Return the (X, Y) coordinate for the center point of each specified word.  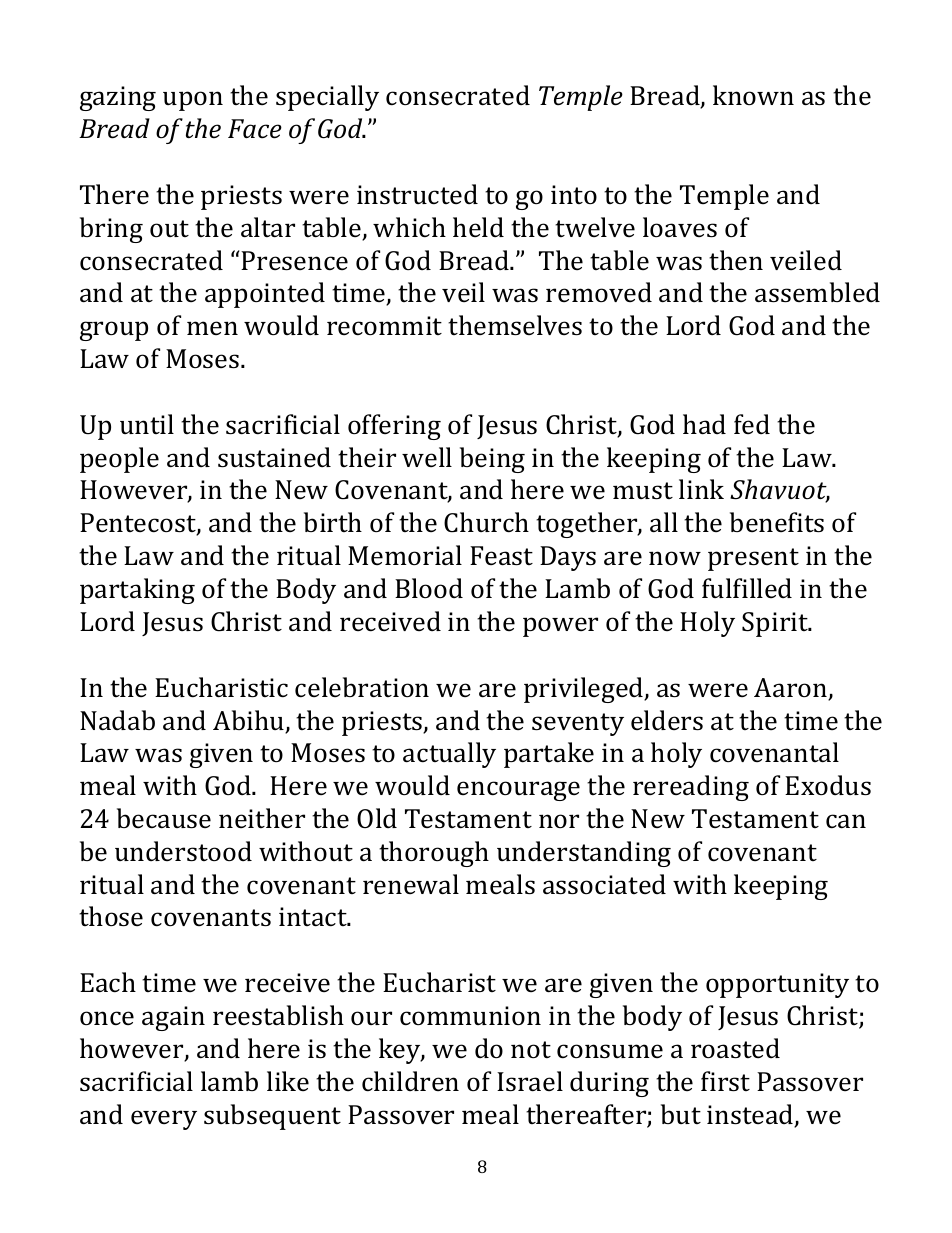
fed (752, 424)
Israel (530, 1081)
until (147, 424)
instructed (417, 194)
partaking (137, 591)
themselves (515, 325)
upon (193, 101)
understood (183, 851)
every (164, 1120)
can (846, 821)
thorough (434, 854)
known (753, 95)
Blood (429, 588)
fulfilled (747, 588)
